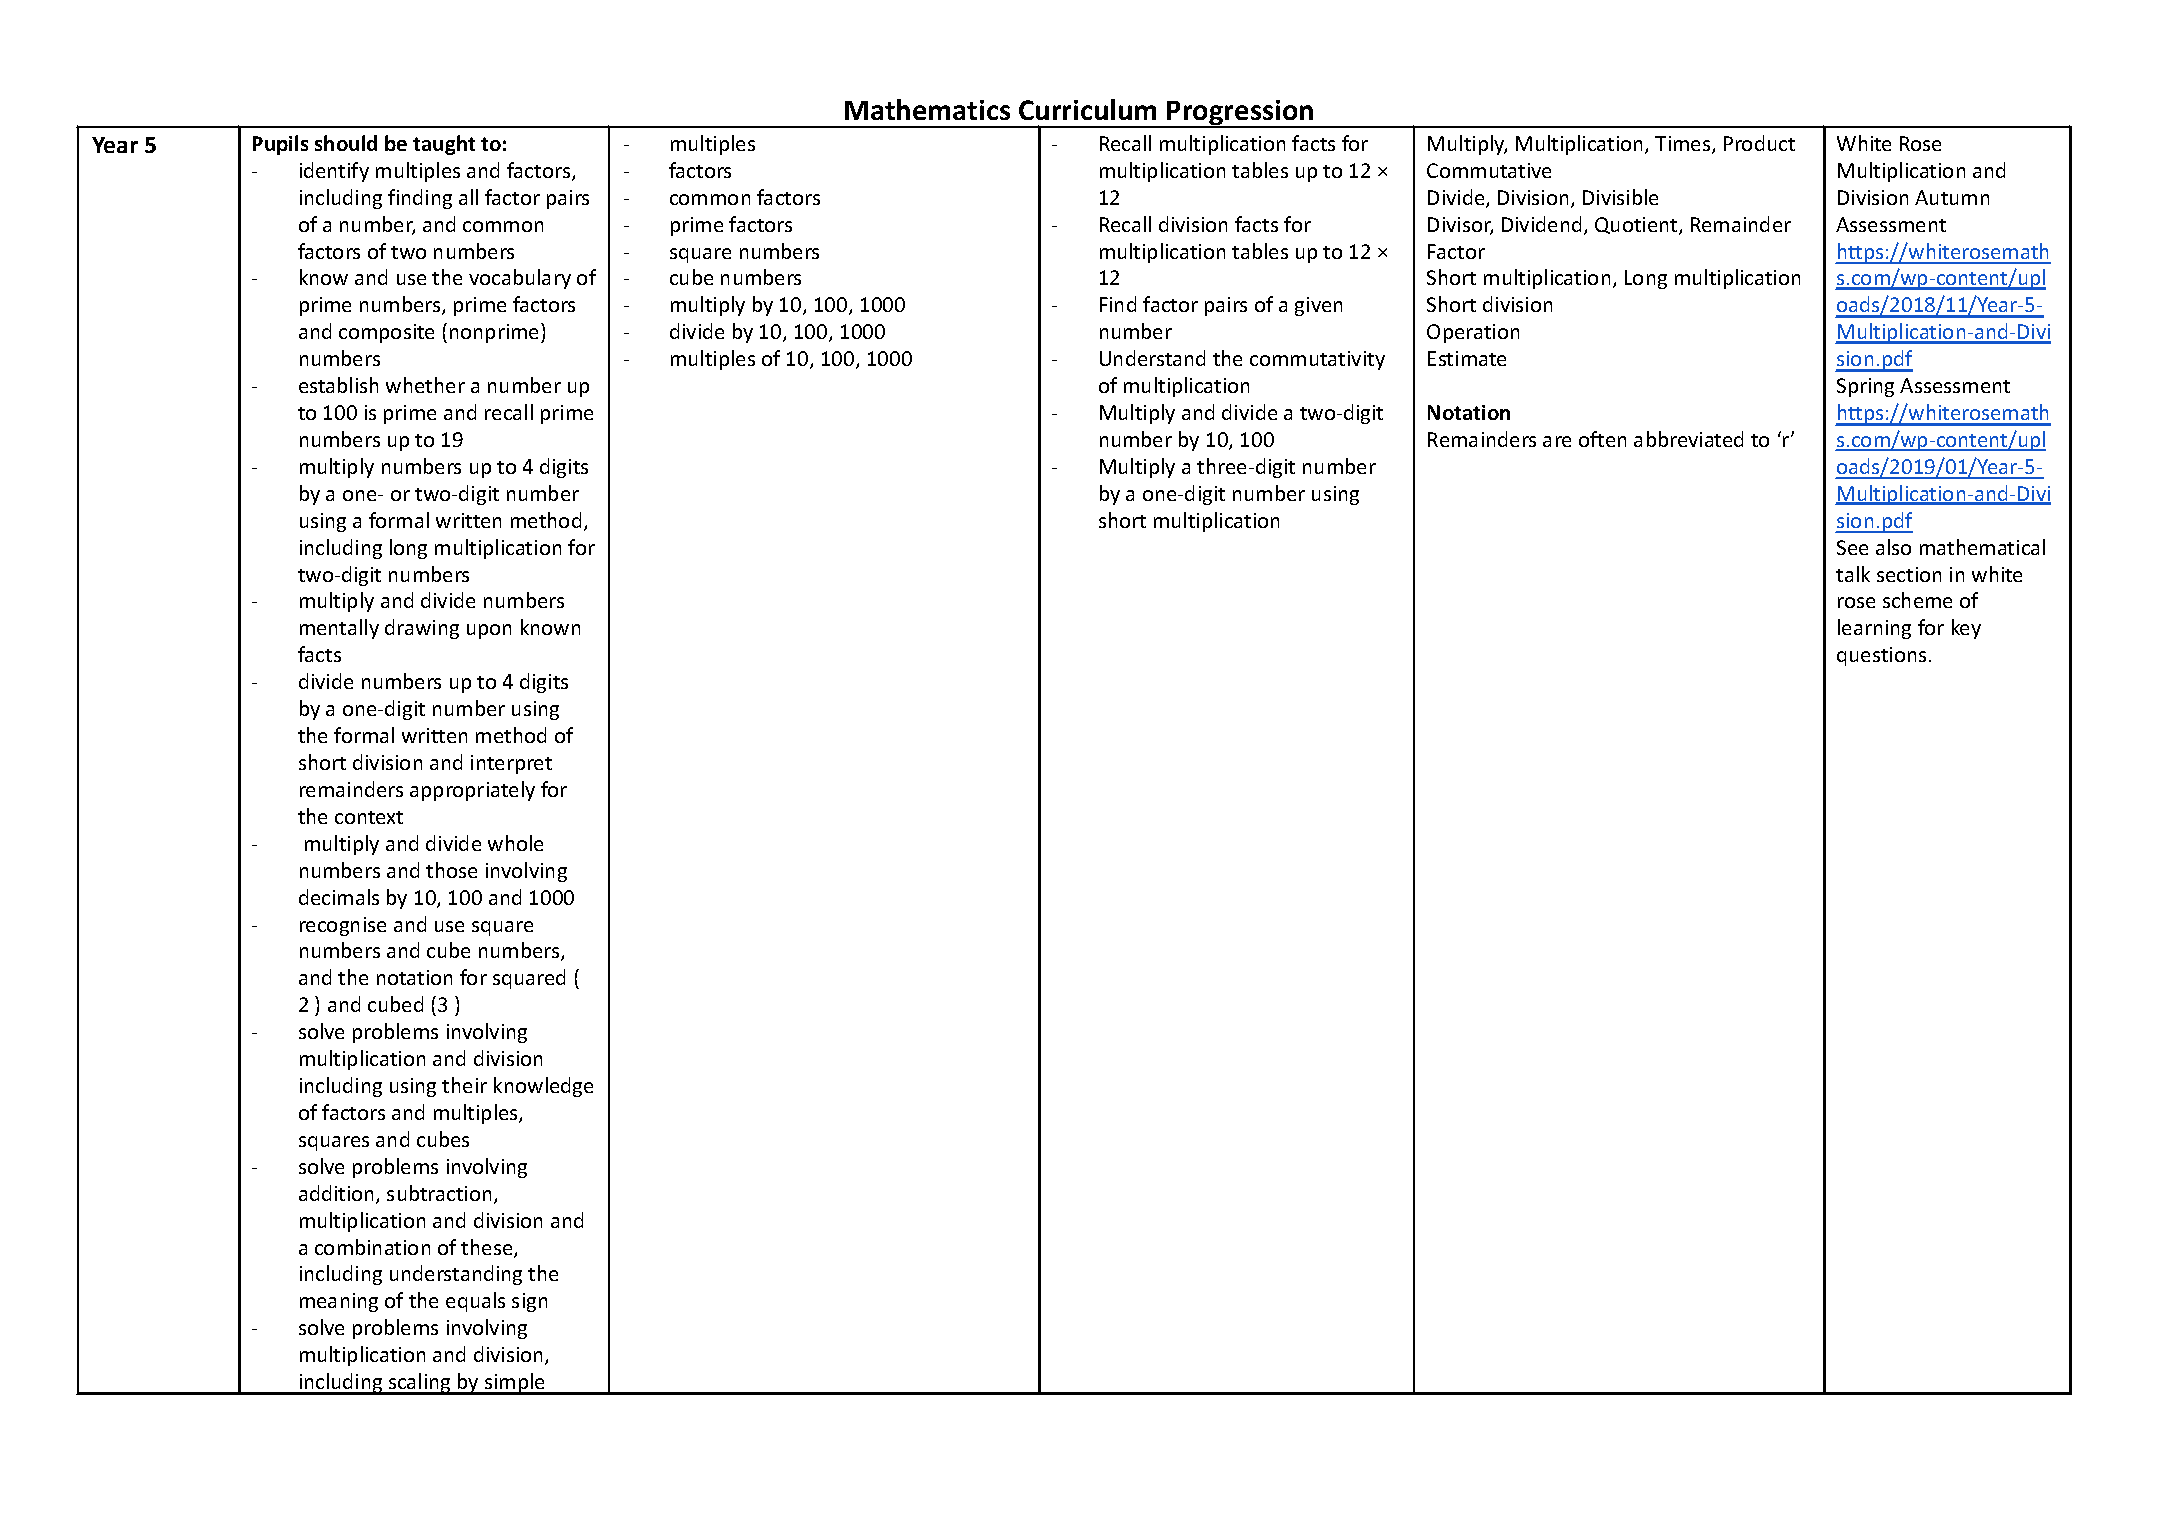 This screenshot has height=1528, width=2159. What do you see at coordinates (515, 1384) in the screenshot?
I see `simple` at bounding box center [515, 1384].
